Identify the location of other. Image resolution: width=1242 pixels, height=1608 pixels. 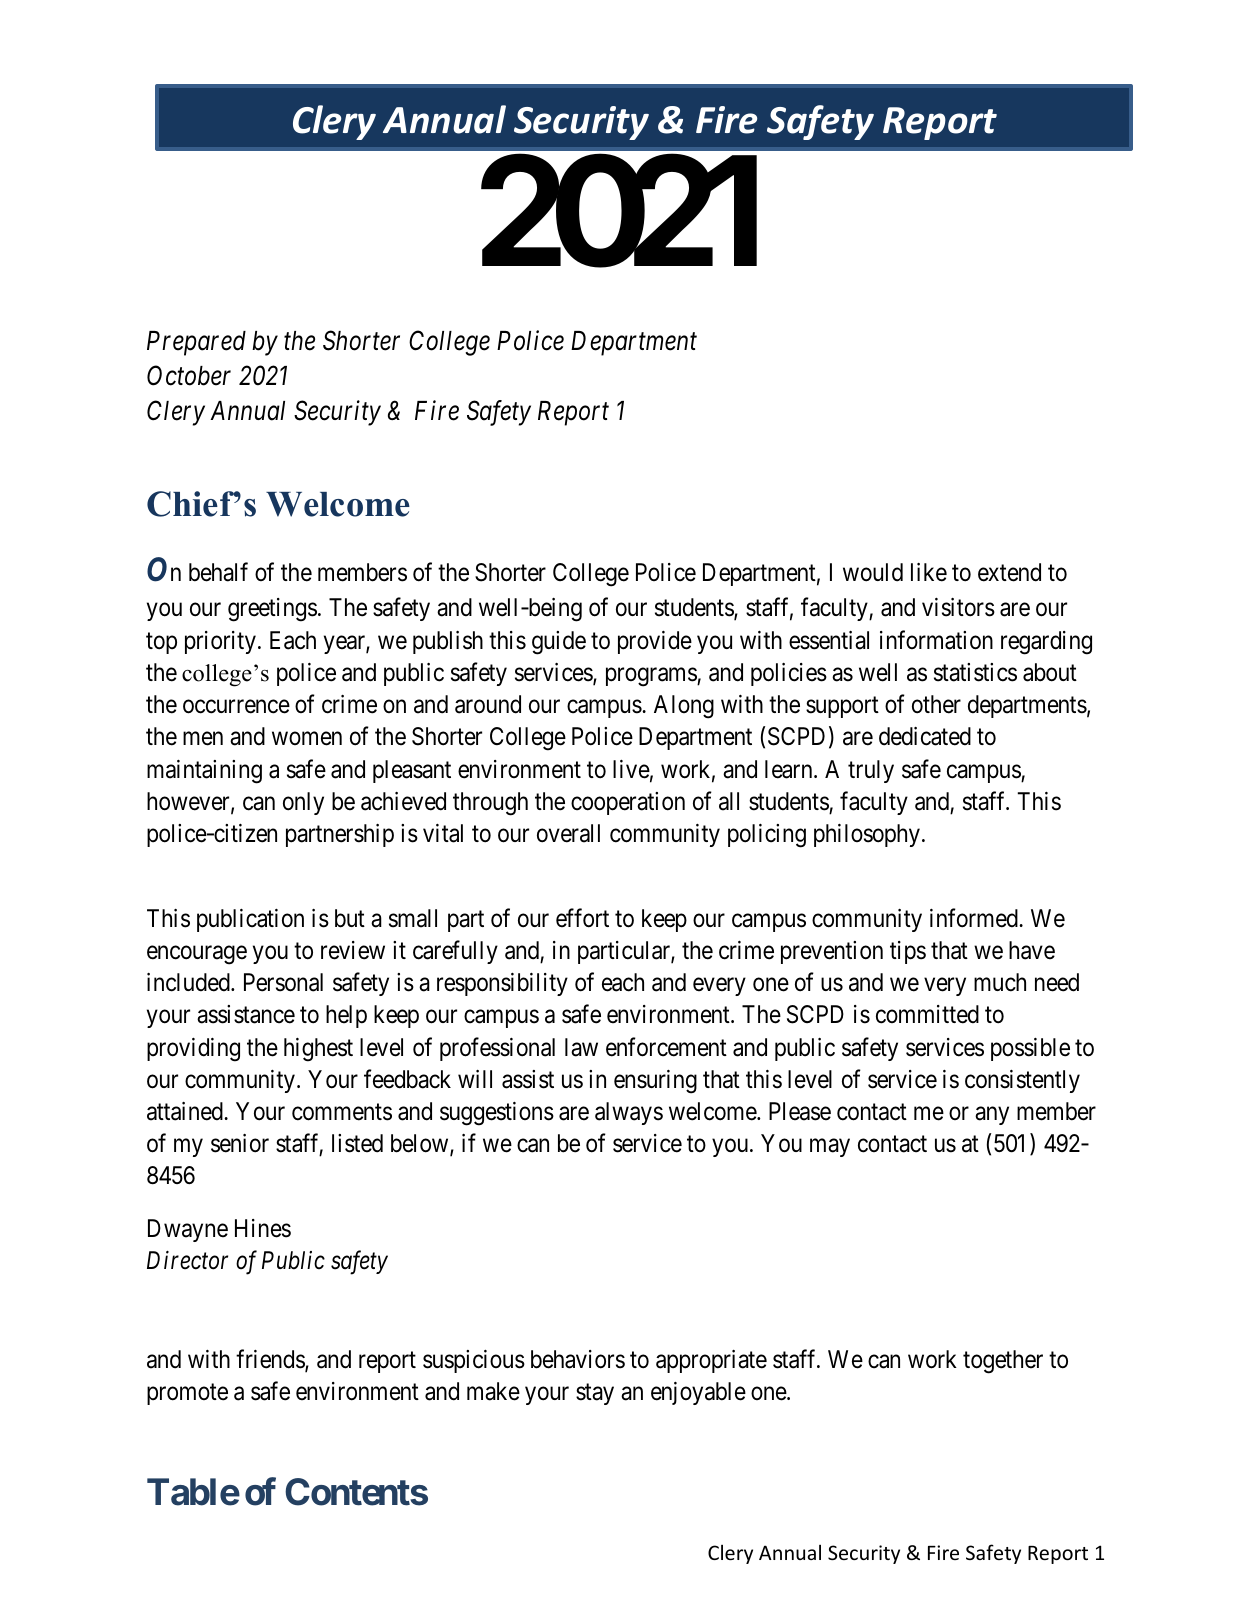
(936, 704).
